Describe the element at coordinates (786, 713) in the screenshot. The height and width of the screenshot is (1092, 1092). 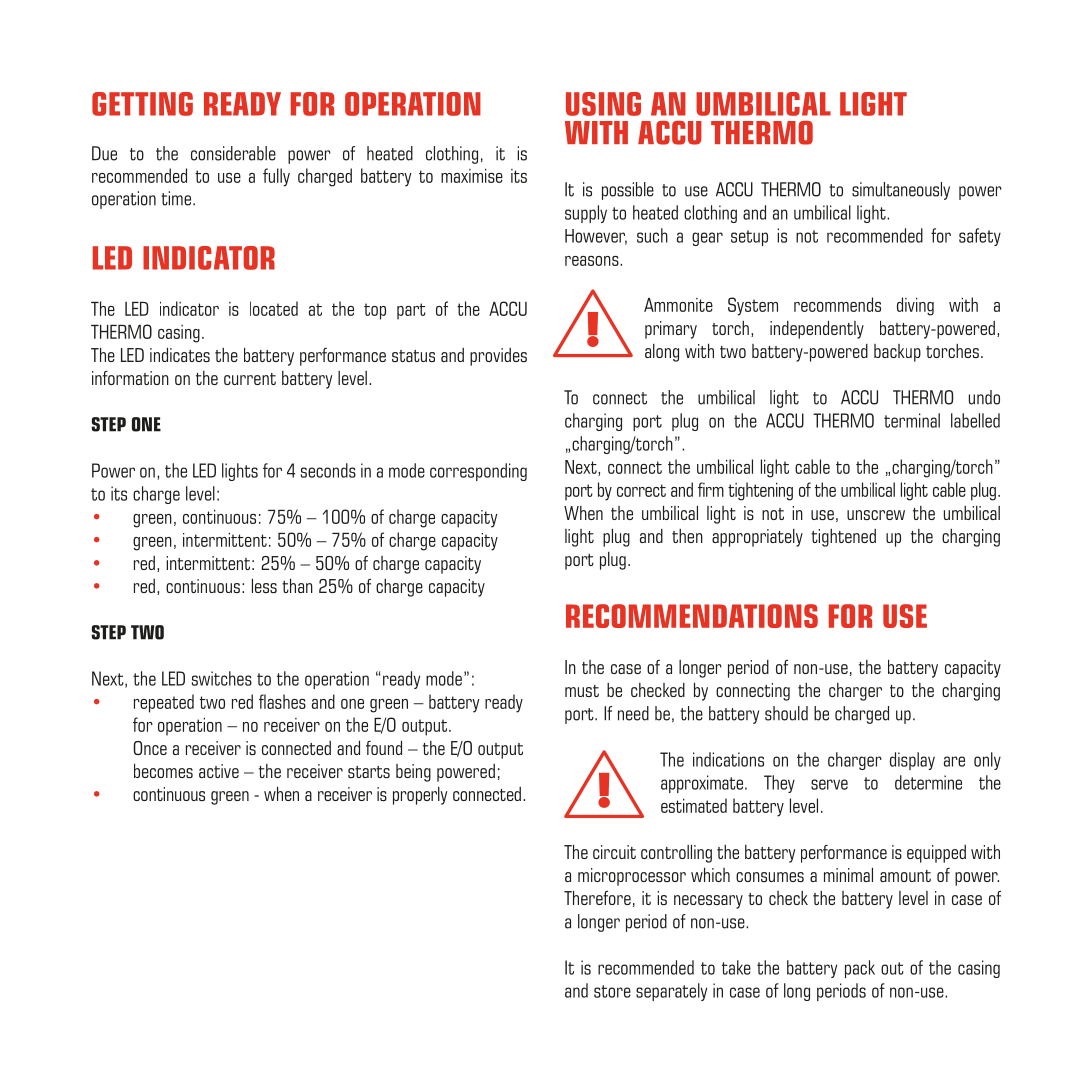
I see `should` at that location.
